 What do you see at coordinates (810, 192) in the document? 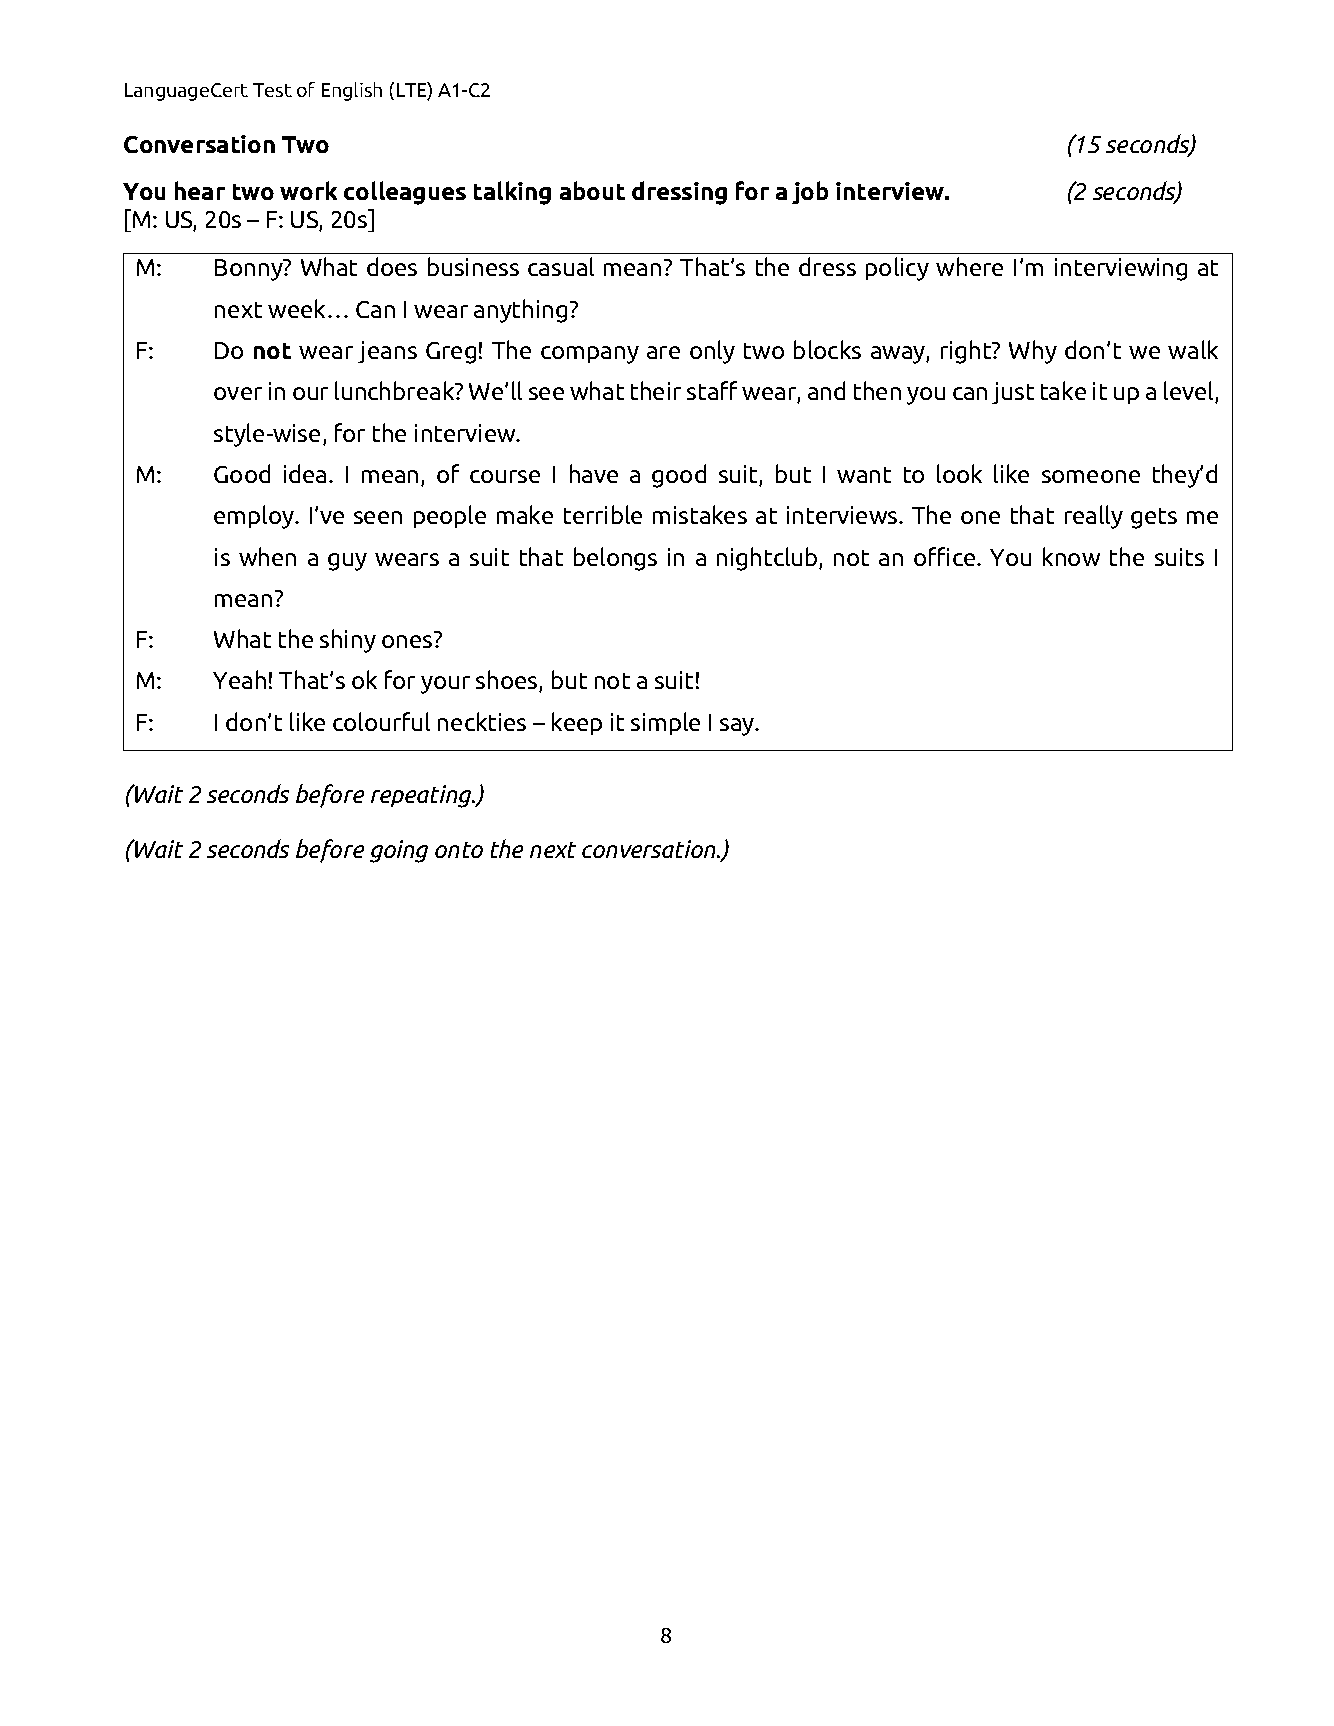
I see `job` at bounding box center [810, 192].
